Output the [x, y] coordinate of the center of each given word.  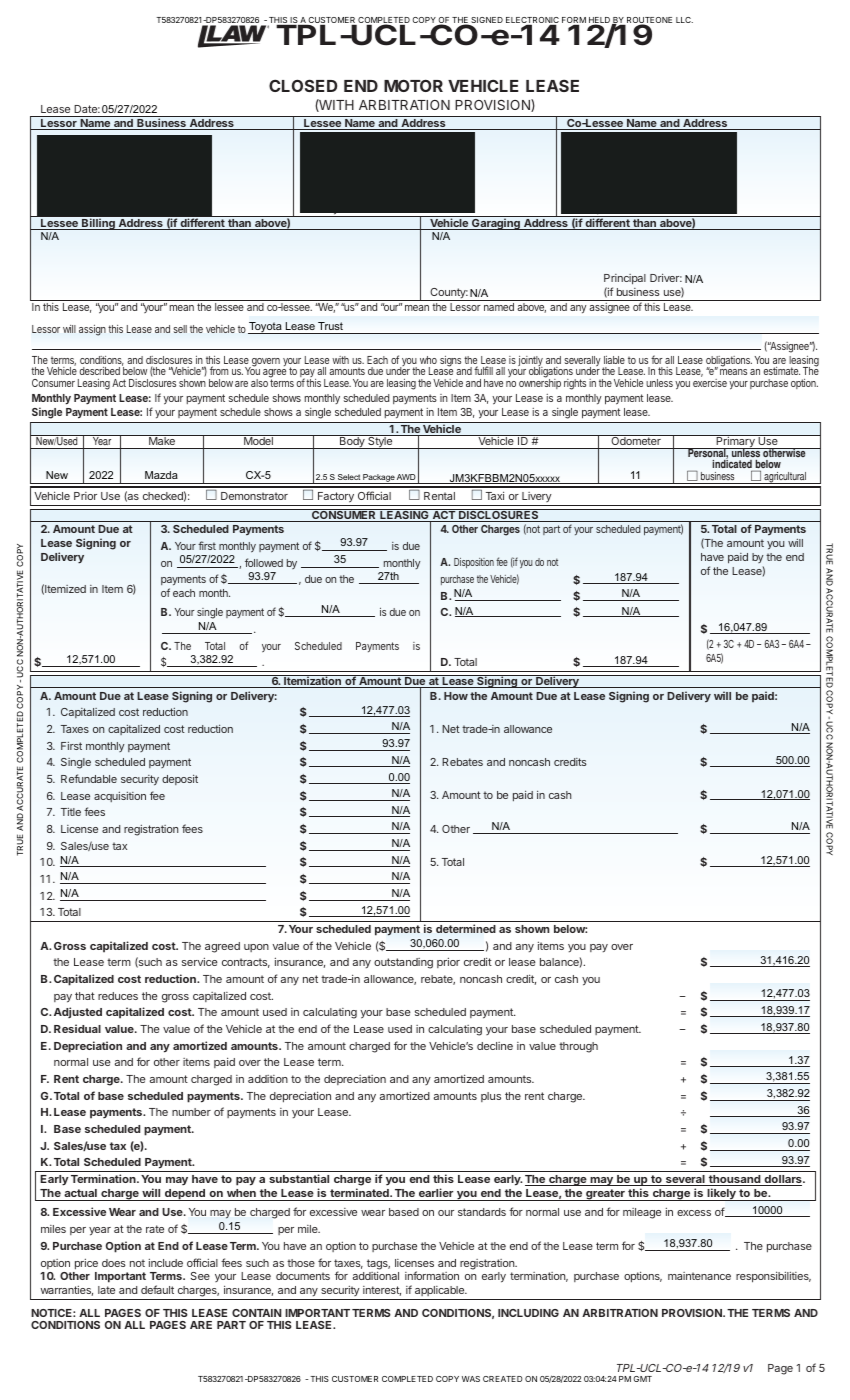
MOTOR [413, 85]
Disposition [474, 563]
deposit [180, 779]
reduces [118, 996]
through [578, 1047]
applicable [439, 1293]
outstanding [403, 963]
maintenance [699, 1276]
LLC [684, 20]
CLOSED [303, 85]
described [100, 371]
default [157, 1289]
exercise [710, 383]
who [428, 360]
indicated [733, 465]
